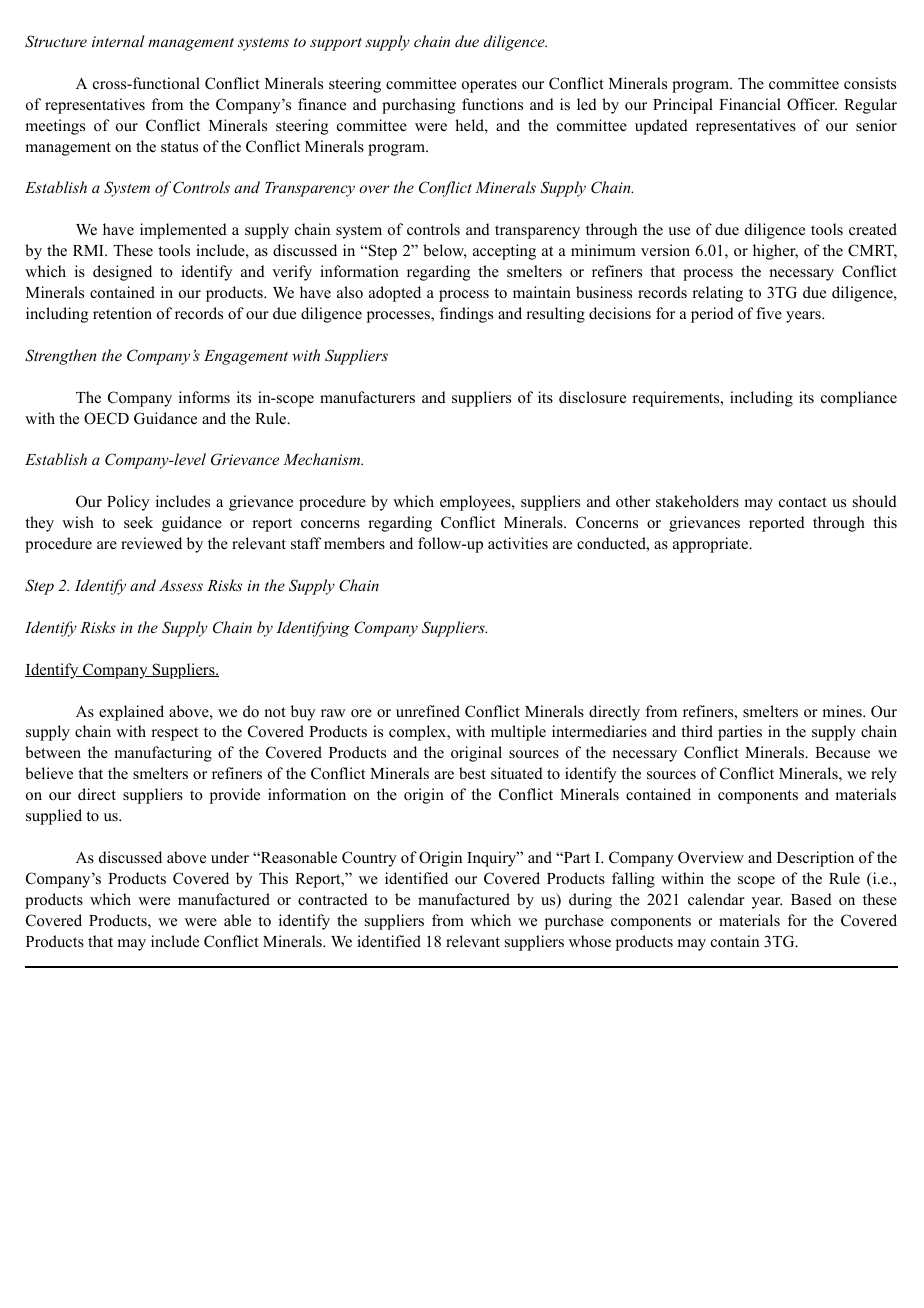 The image size is (924, 1308). Describe the element at coordinates (118, 41) in the screenshot. I see `internal` at that location.
